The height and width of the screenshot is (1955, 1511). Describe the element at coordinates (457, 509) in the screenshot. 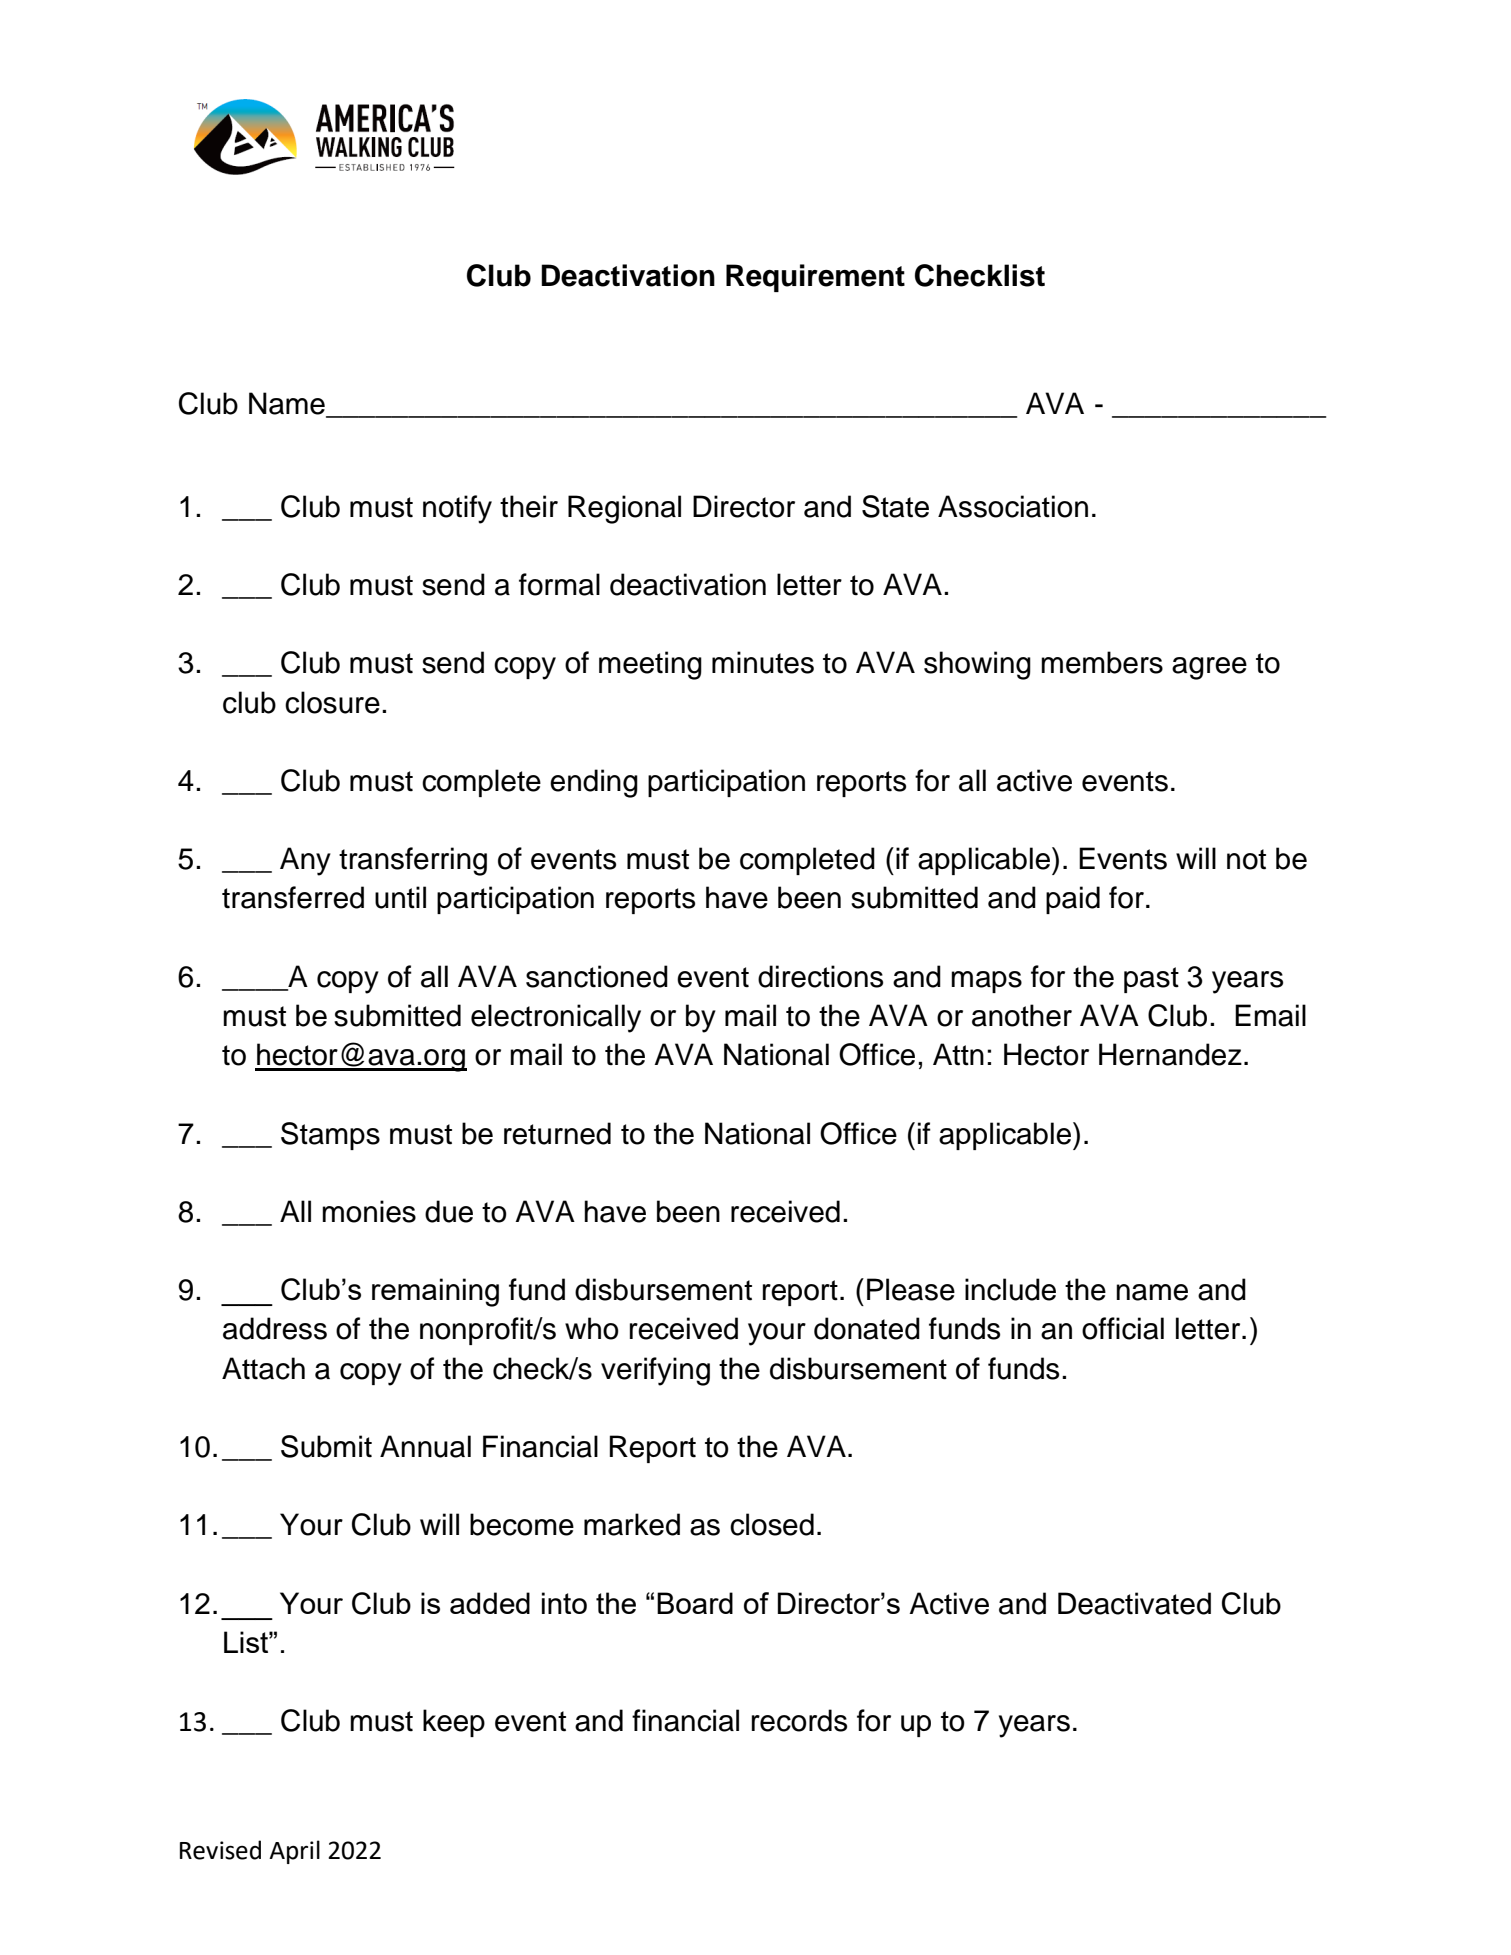

I see `notify` at that location.
